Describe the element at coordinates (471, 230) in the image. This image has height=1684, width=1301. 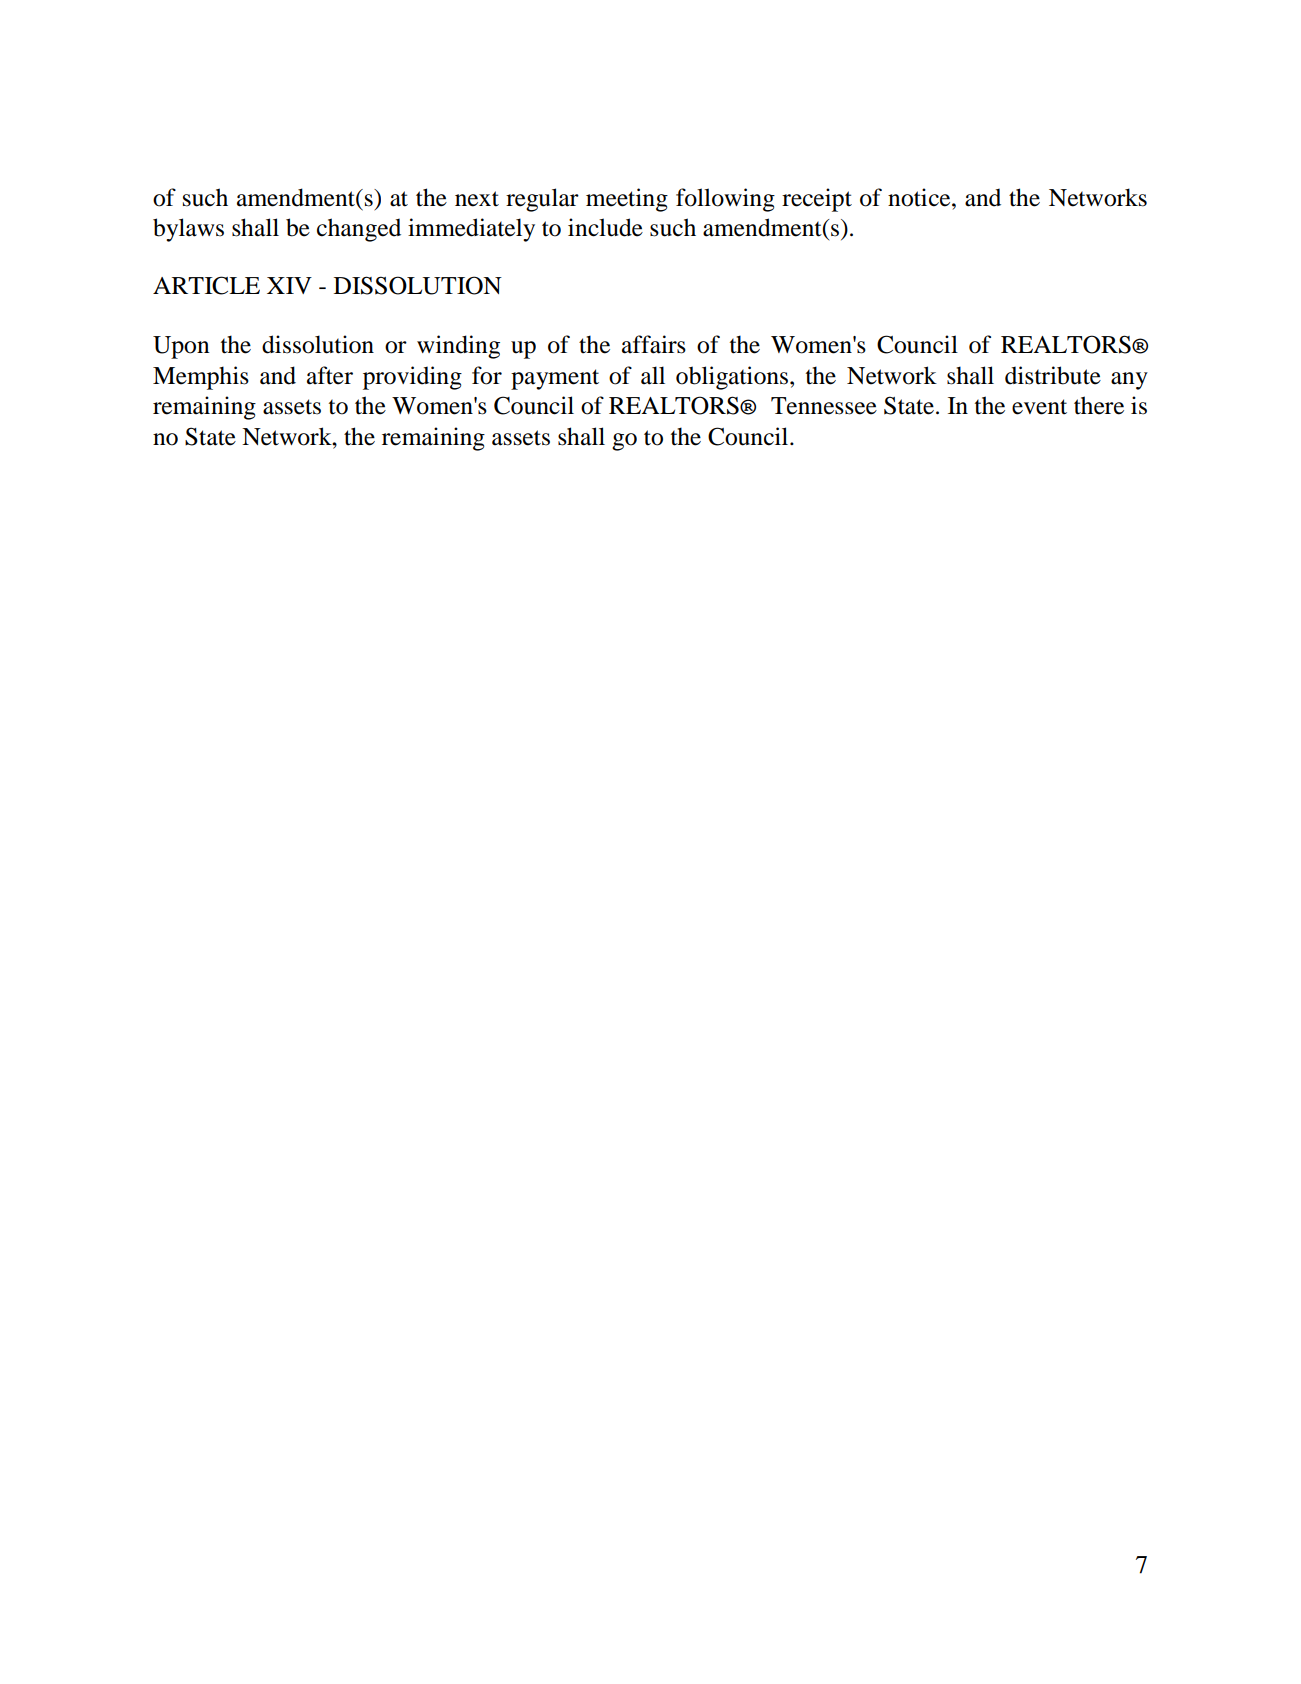
I see `immediately` at that location.
